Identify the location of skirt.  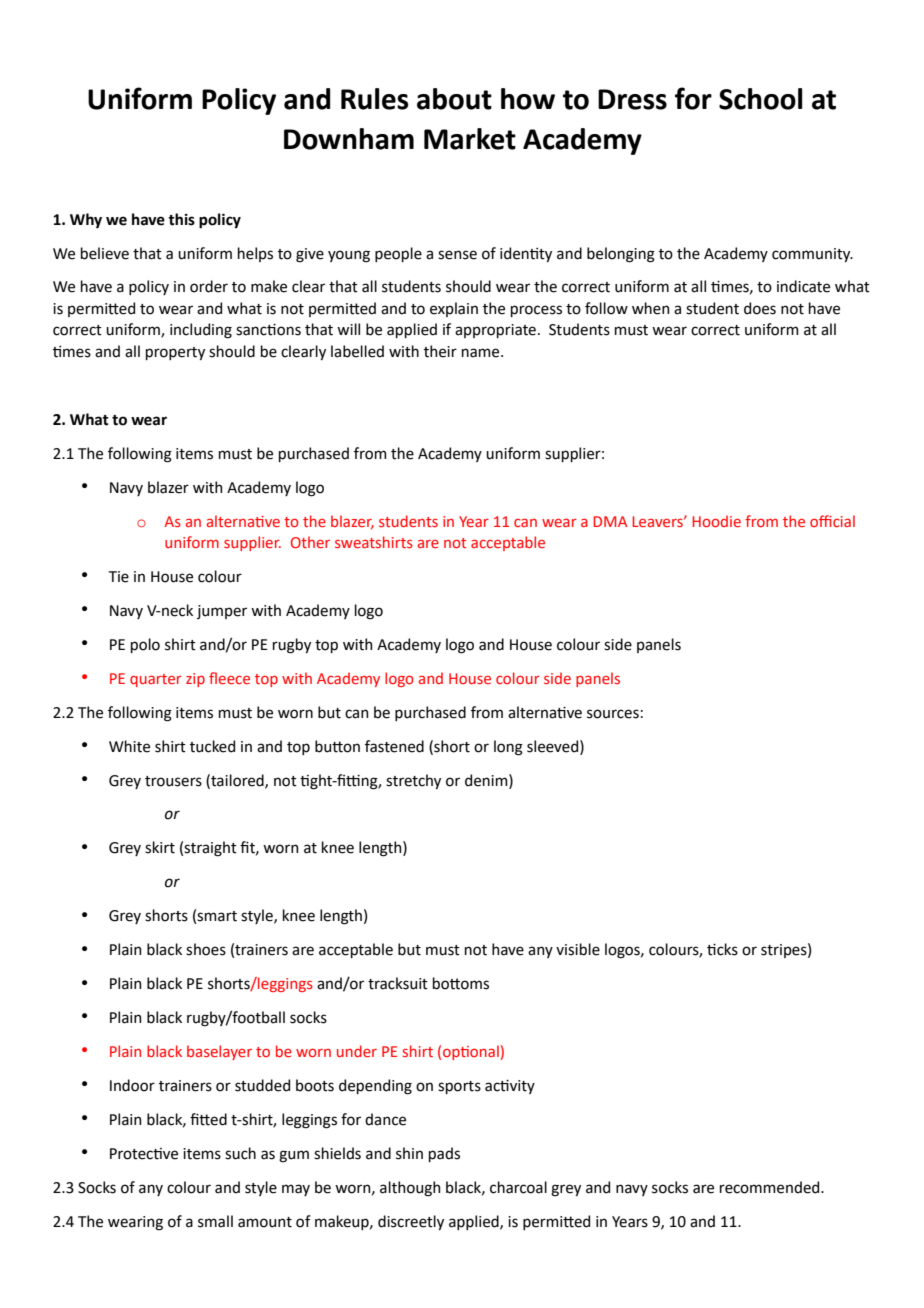
(160, 847).
